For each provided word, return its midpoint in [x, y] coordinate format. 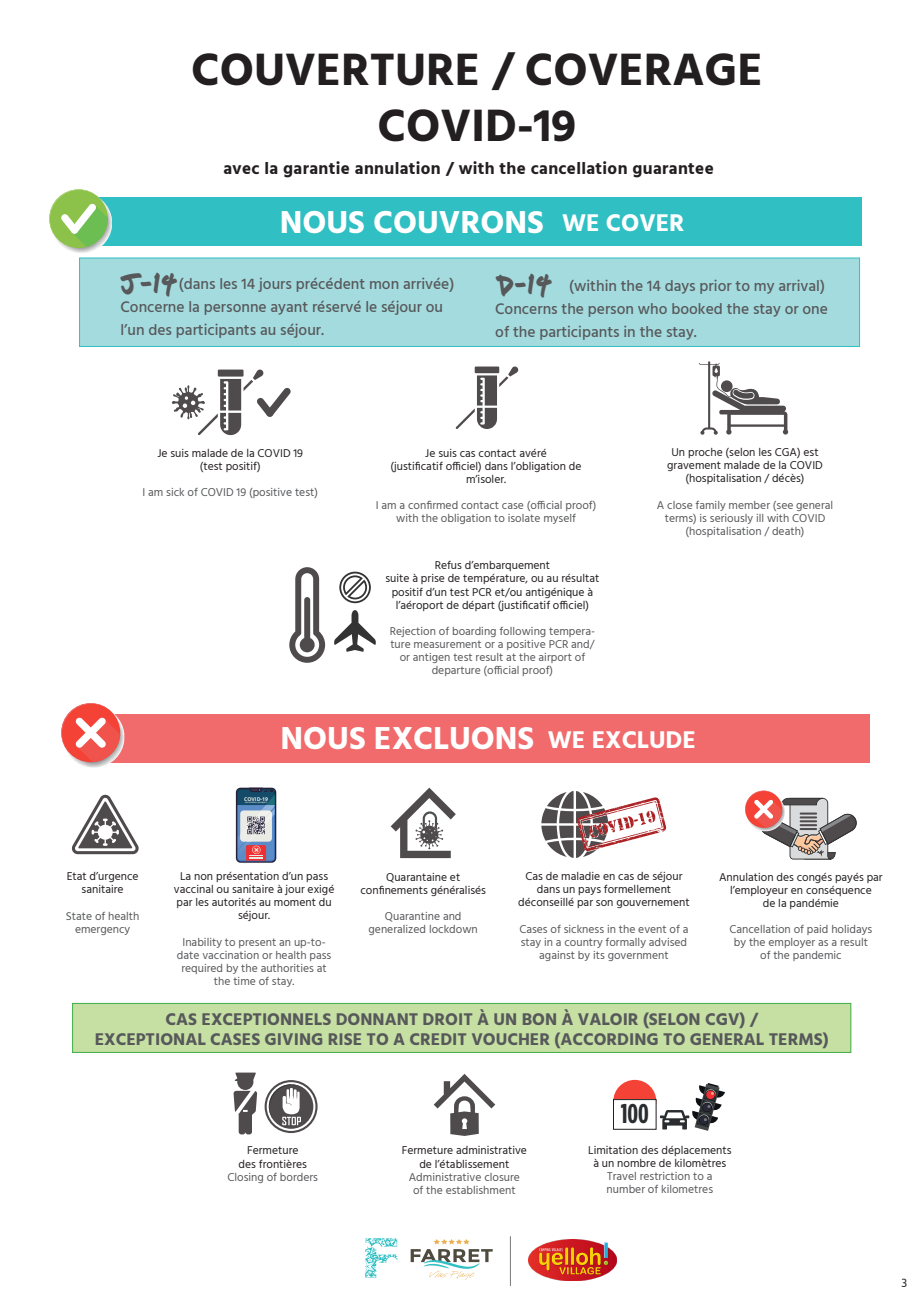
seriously [731, 519]
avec [241, 169]
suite [397, 578]
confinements [394, 889]
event [652, 929]
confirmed [433, 505]
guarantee [673, 170]
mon [384, 285]
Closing [245, 1178]
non [203, 877]
